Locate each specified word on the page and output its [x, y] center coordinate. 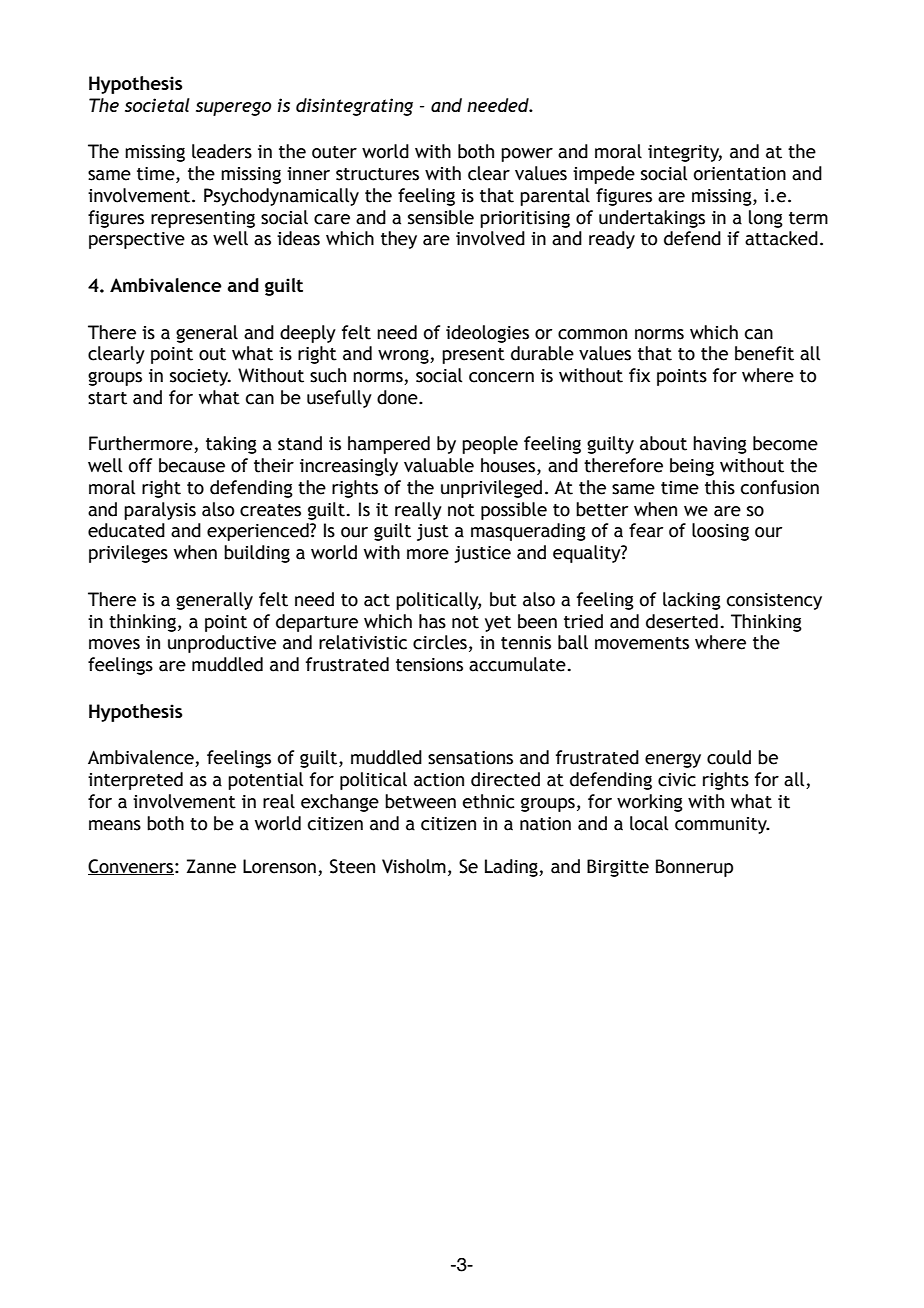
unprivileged [491, 489]
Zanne [211, 866]
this [720, 487]
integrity [685, 153]
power [527, 155]
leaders [222, 151]
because [192, 465]
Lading [512, 868]
